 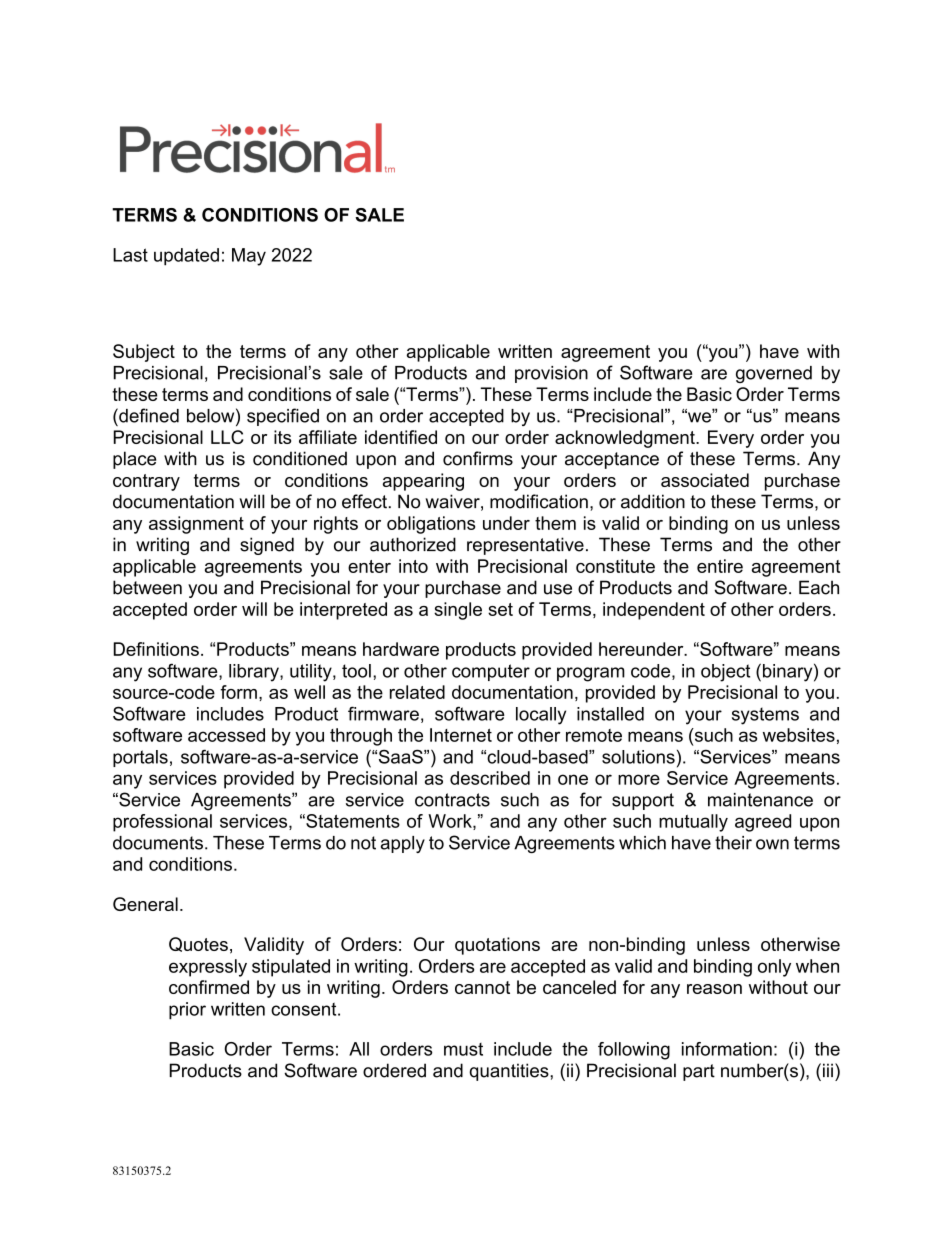 I want to click on documents, so click(x=158, y=843).
